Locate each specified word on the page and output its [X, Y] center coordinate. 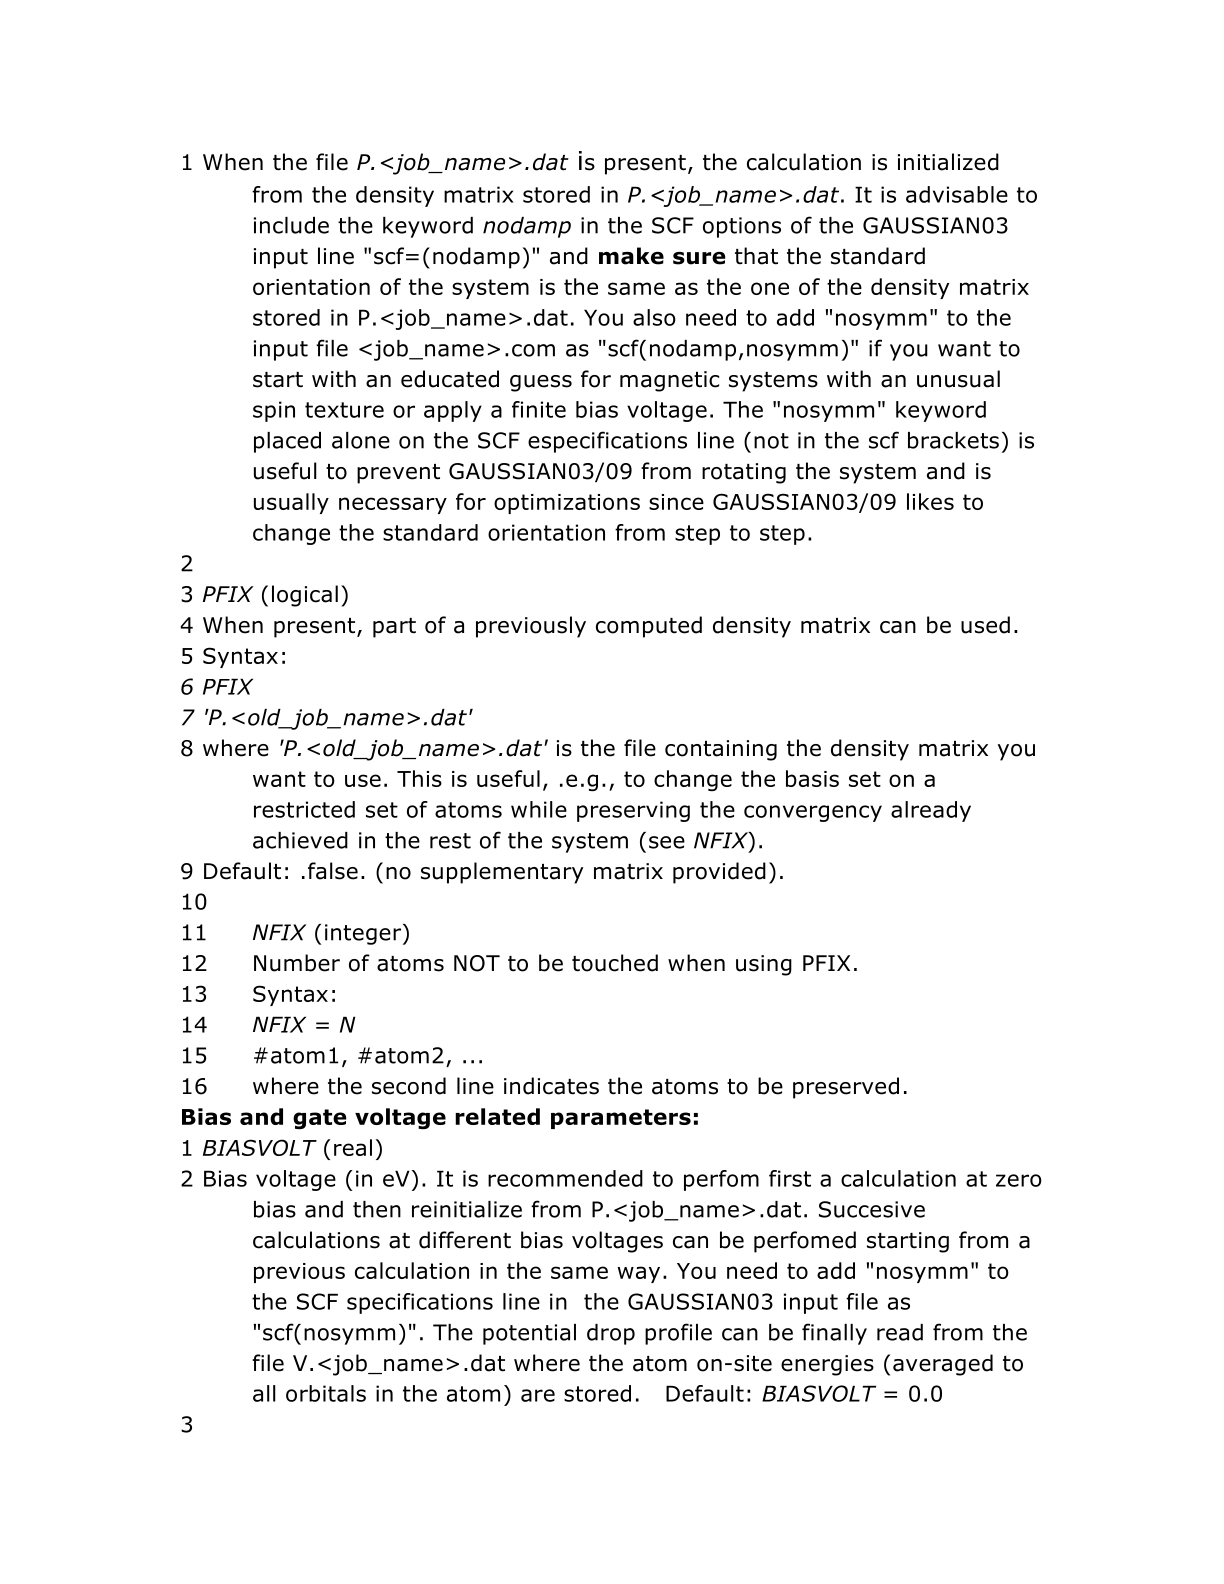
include [291, 225]
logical [305, 596]
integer [363, 934]
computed [649, 627]
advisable [957, 194]
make [631, 256]
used [985, 625]
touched [615, 963]
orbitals [326, 1393]
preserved [846, 1088]
